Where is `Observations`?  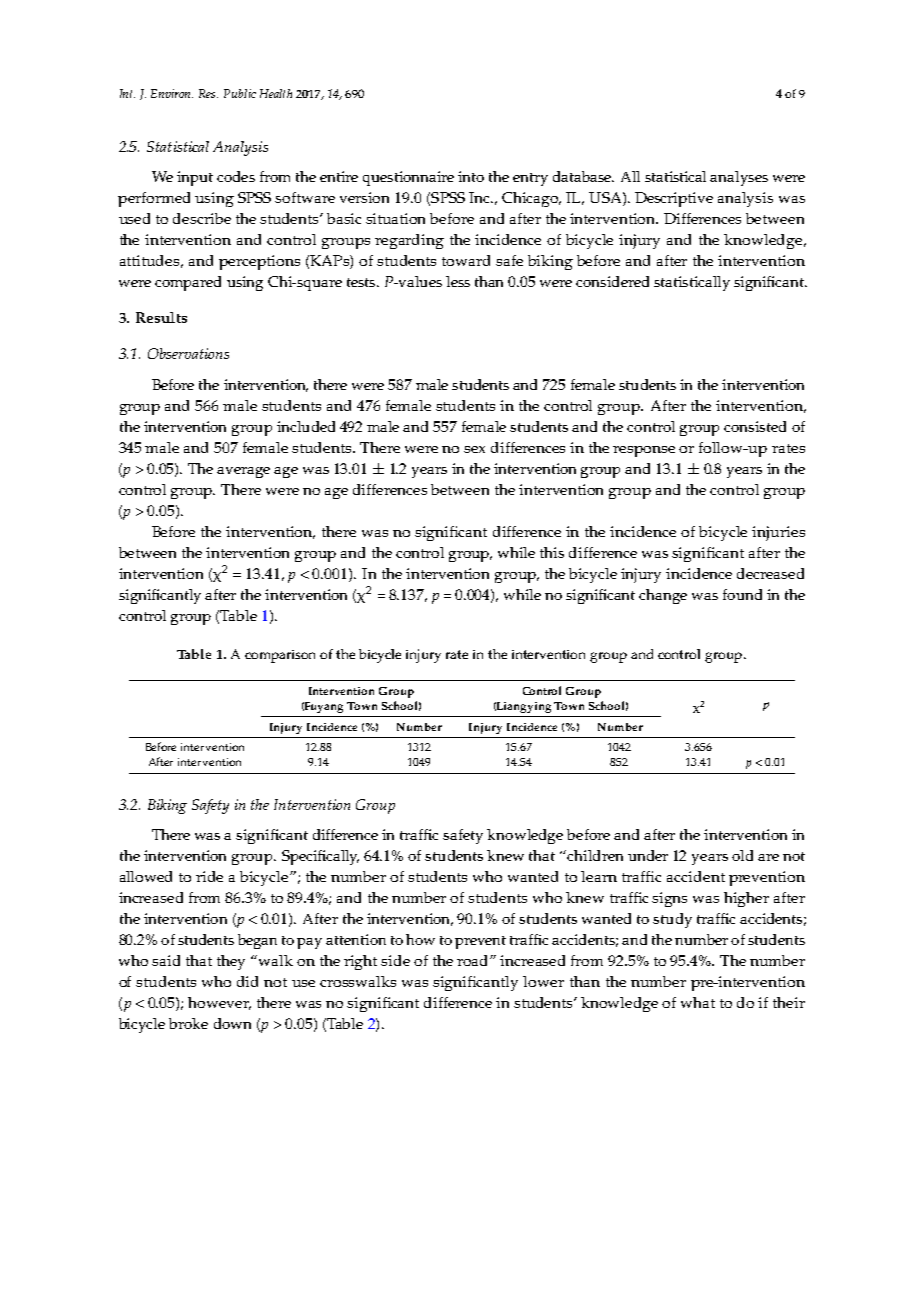 Observations is located at coordinates (188, 353).
